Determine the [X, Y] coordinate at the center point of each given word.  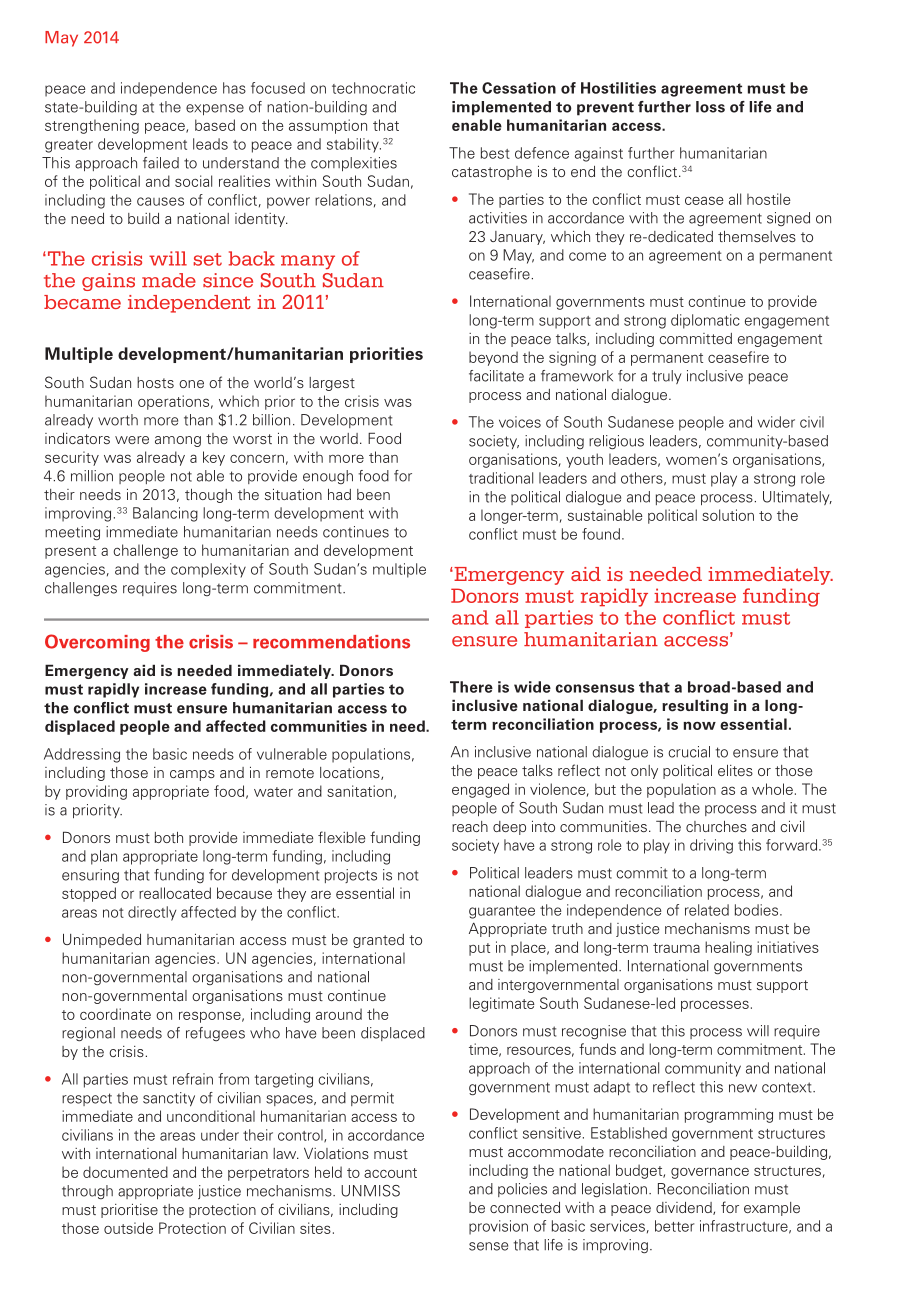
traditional [501, 478]
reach [470, 826]
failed [161, 163]
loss [710, 107]
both [169, 837]
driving [711, 846]
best [495, 153]
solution [728, 515]
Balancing [165, 514]
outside [128, 1228]
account [390, 1173]
